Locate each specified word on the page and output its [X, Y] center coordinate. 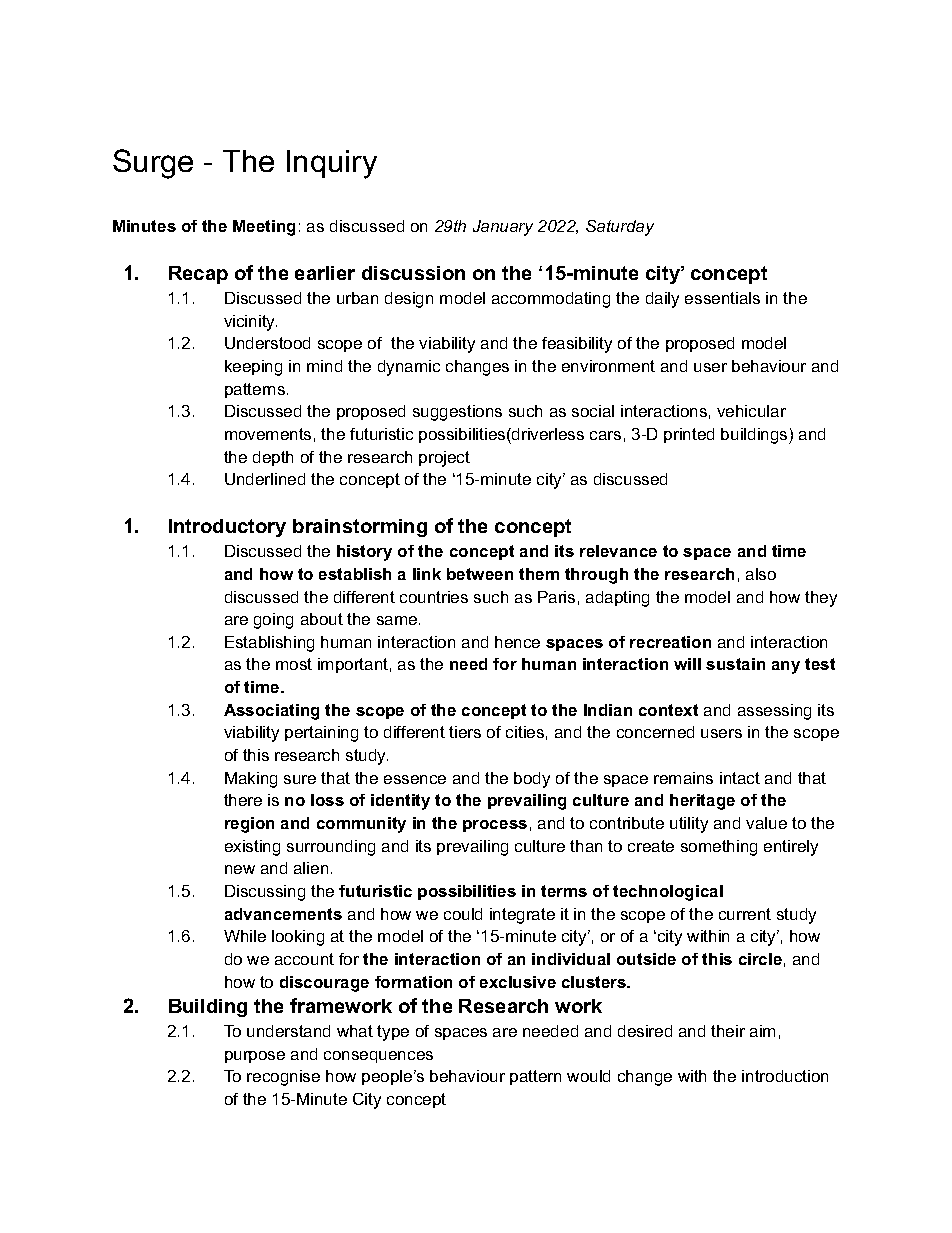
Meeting [264, 228]
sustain [735, 664]
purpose [255, 1057]
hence [517, 642]
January [503, 228]
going [273, 621]
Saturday [620, 228]
